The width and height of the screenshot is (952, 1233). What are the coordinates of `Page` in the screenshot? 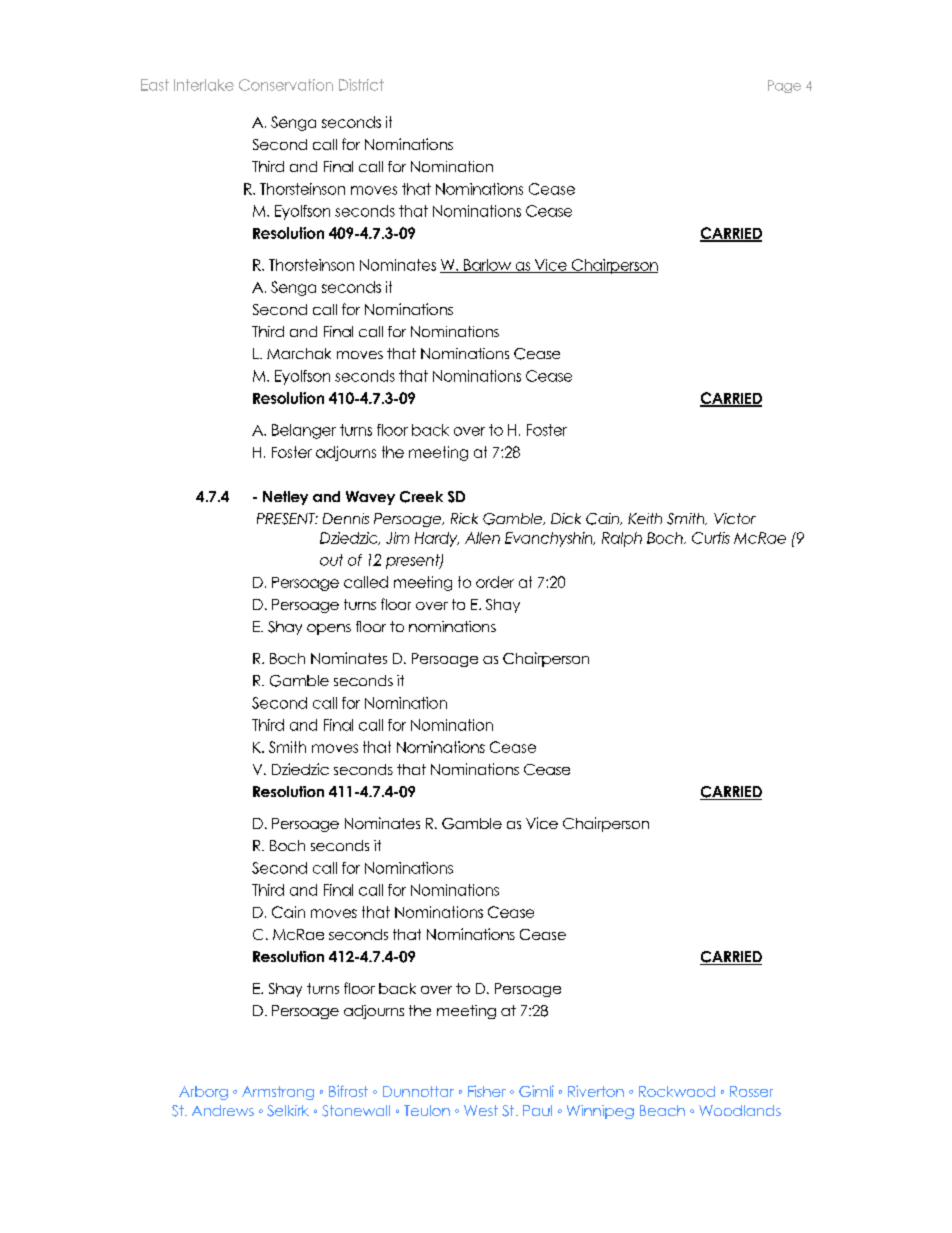 It's located at (784, 86).
